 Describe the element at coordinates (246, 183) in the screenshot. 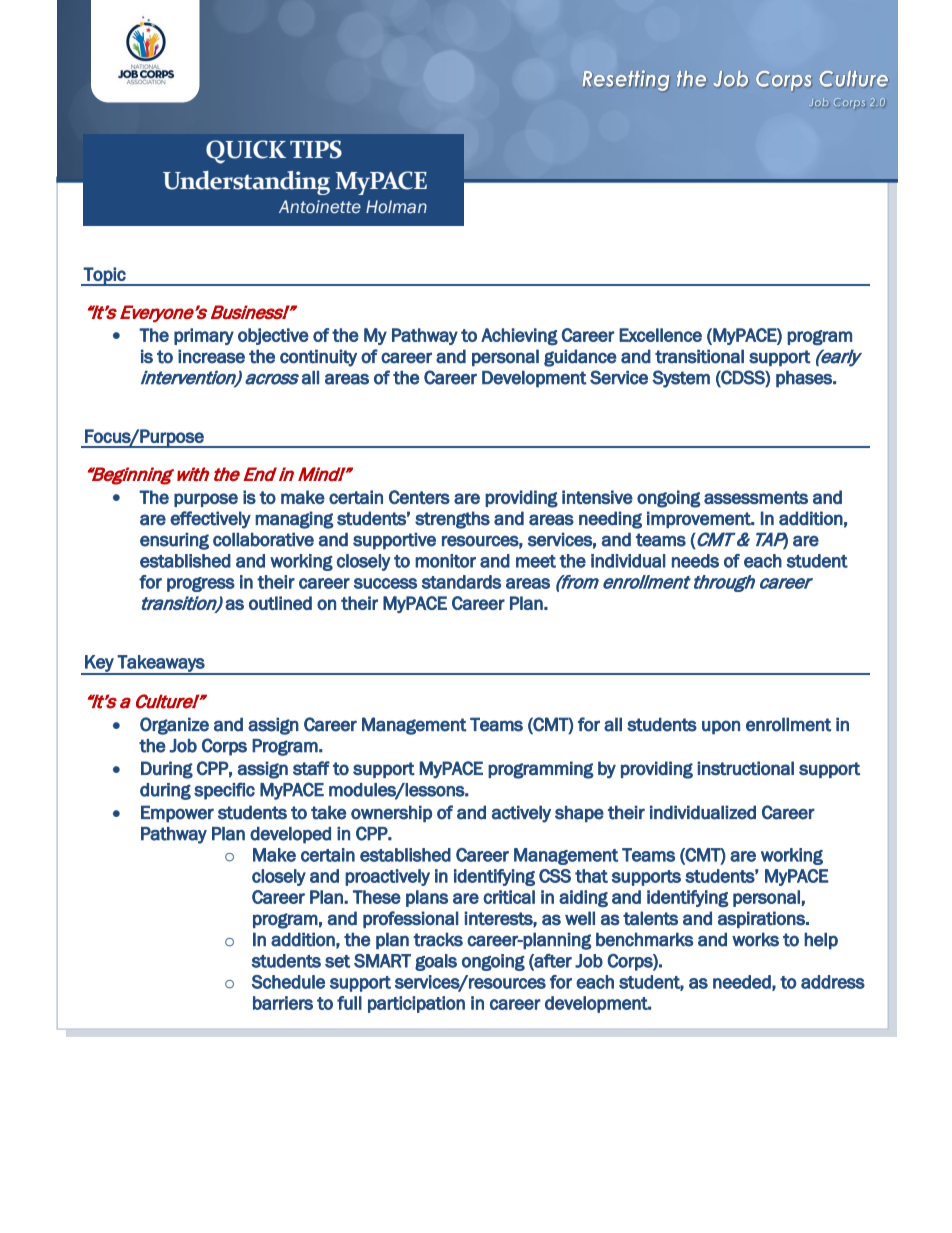

I see `Understanding` at that location.
